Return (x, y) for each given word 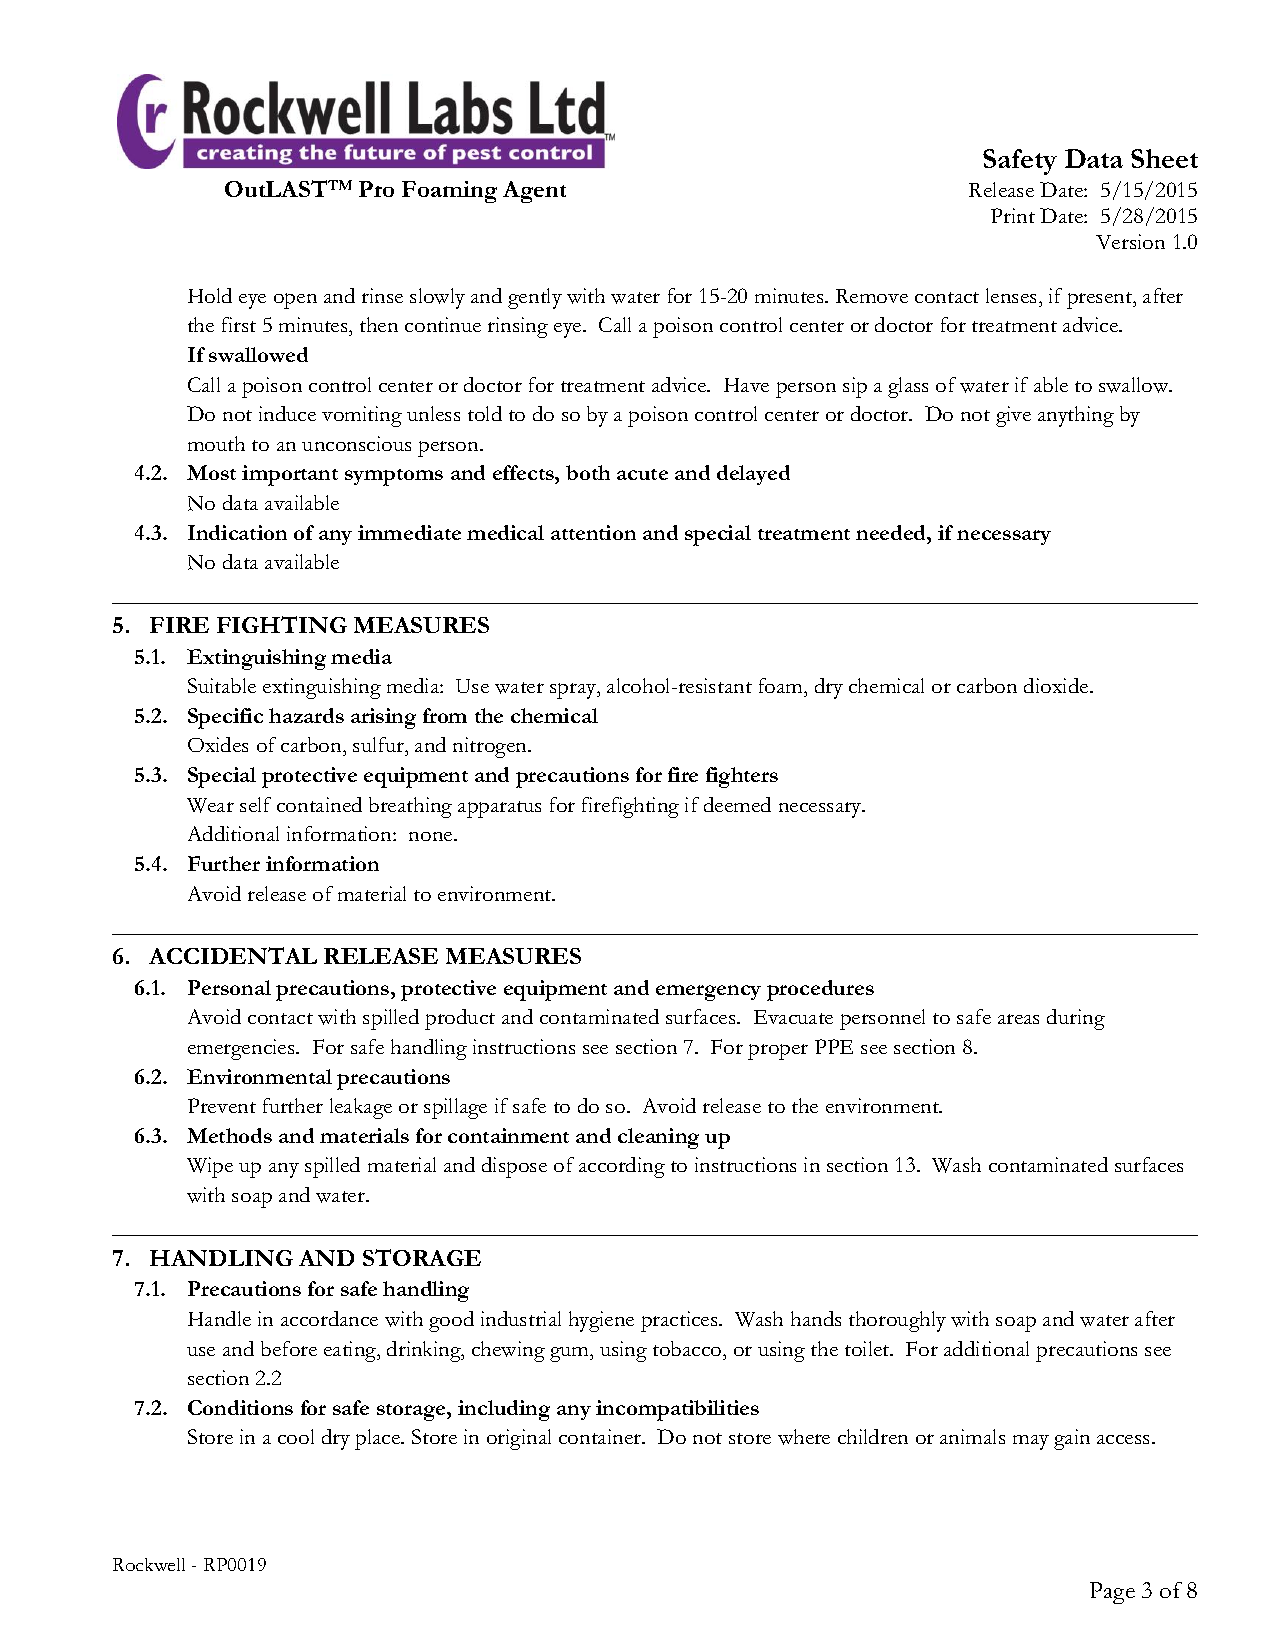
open (295, 301)
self (255, 804)
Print (1013, 215)
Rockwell (149, 1564)
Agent (534, 192)
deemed (737, 804)
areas (1018, 1019)
